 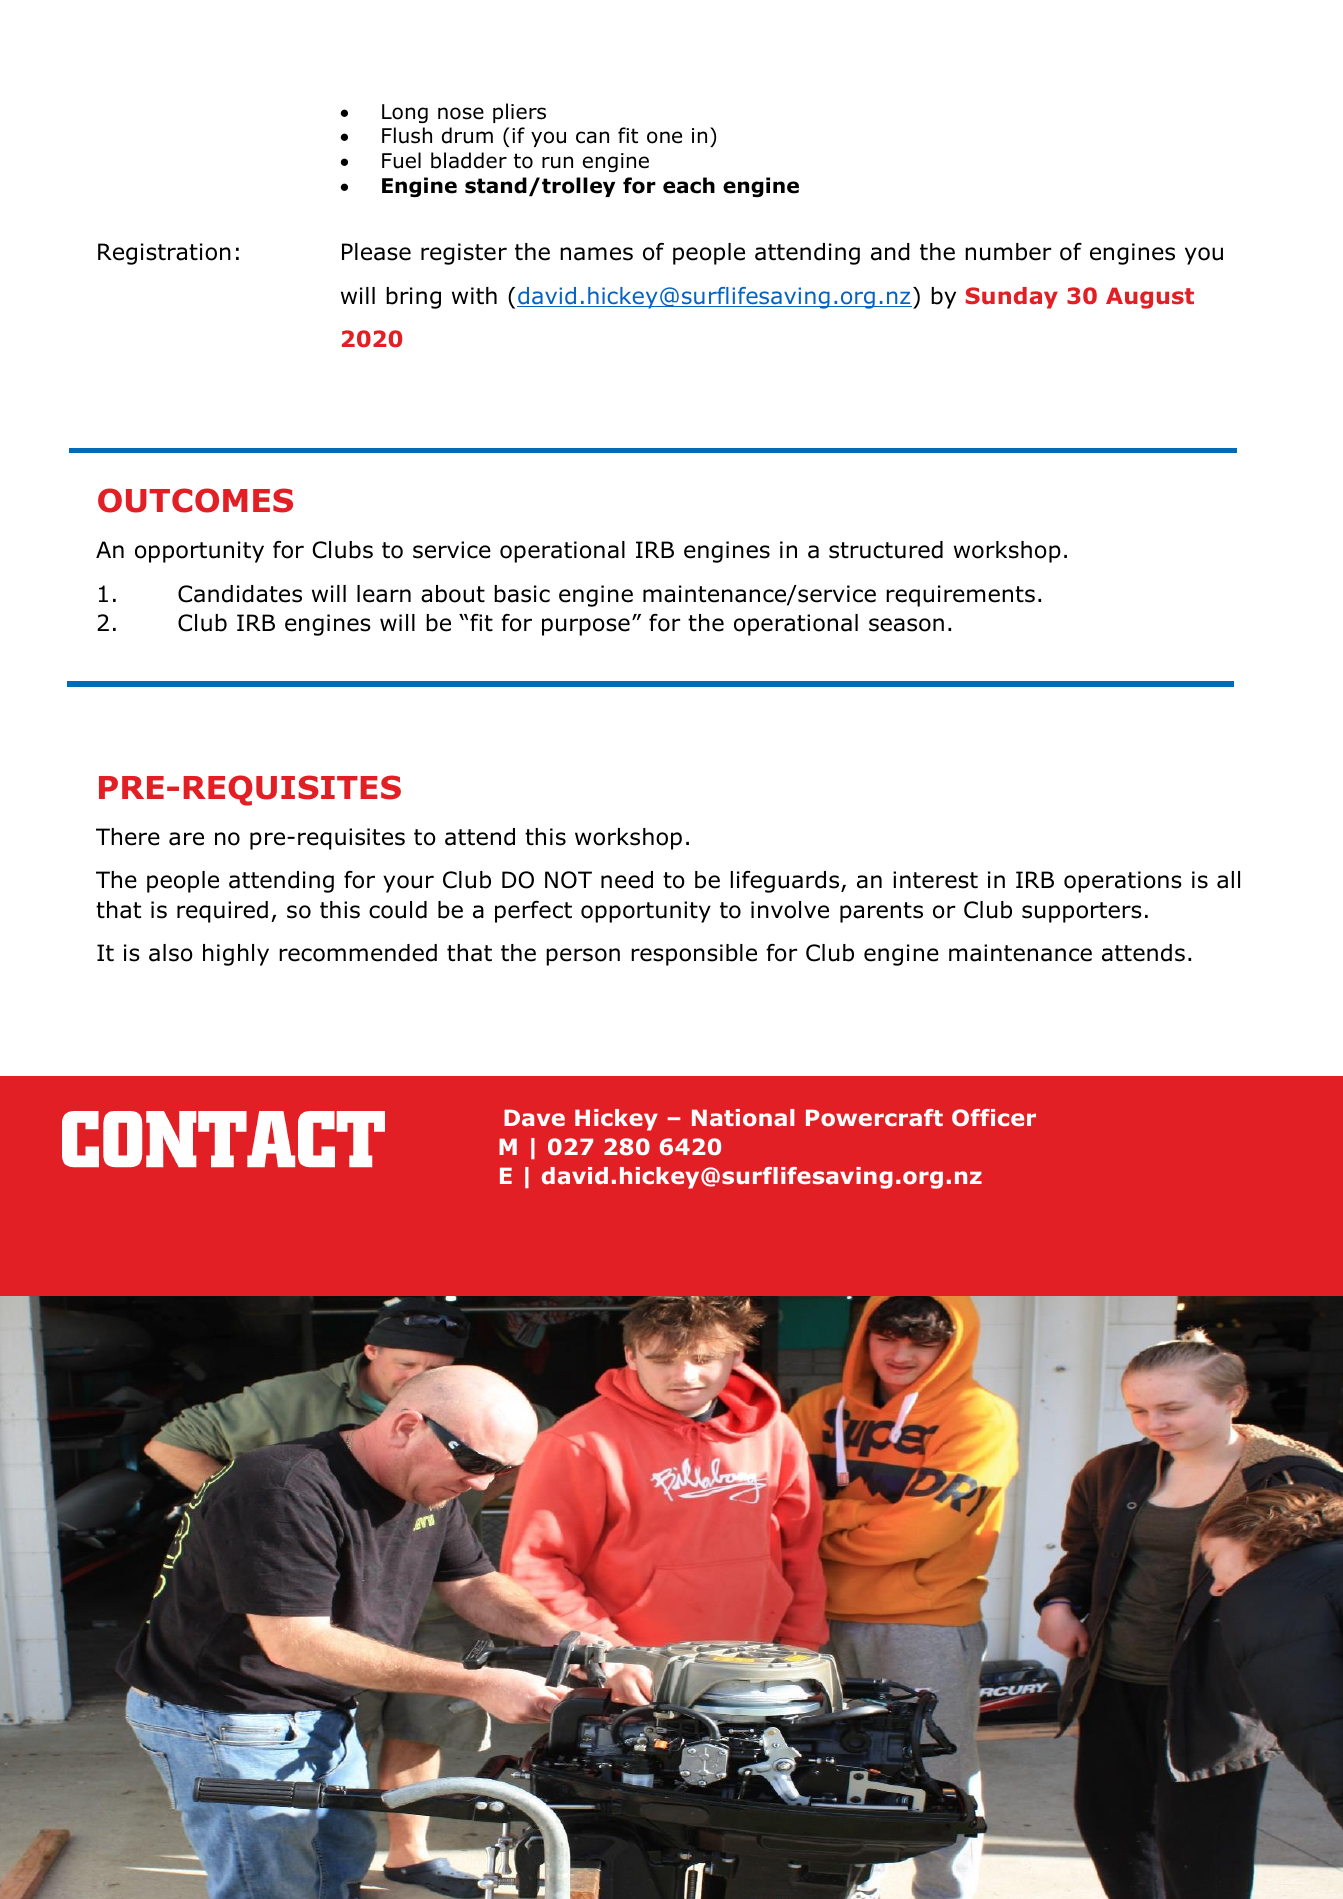 What do you see at coordinates (586, 627) in the screenshot?
I see `purpose` at bounding box center [586, 627].
